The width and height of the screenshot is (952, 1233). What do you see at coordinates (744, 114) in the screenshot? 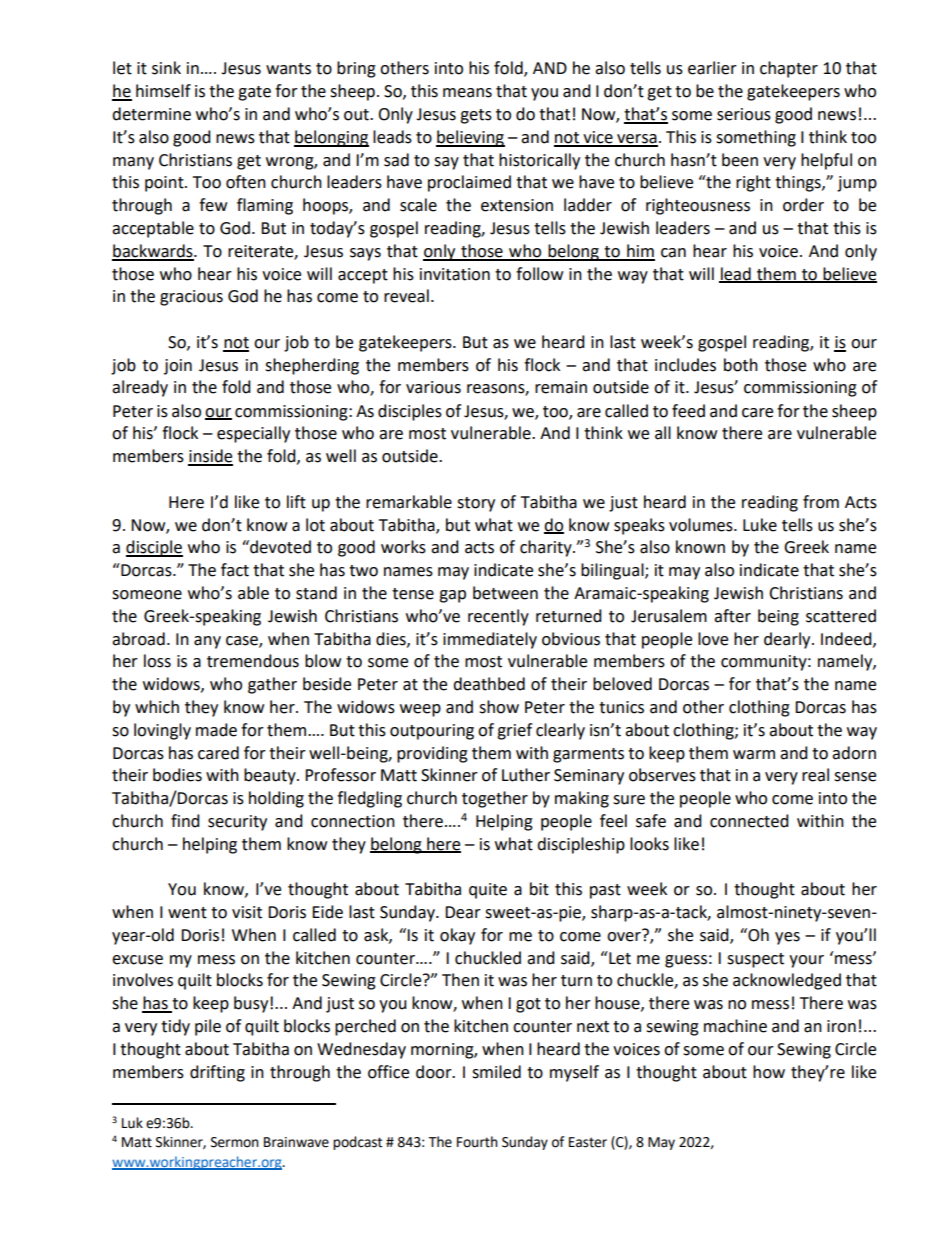
I see `serious` at bounding box center [744, 114].
